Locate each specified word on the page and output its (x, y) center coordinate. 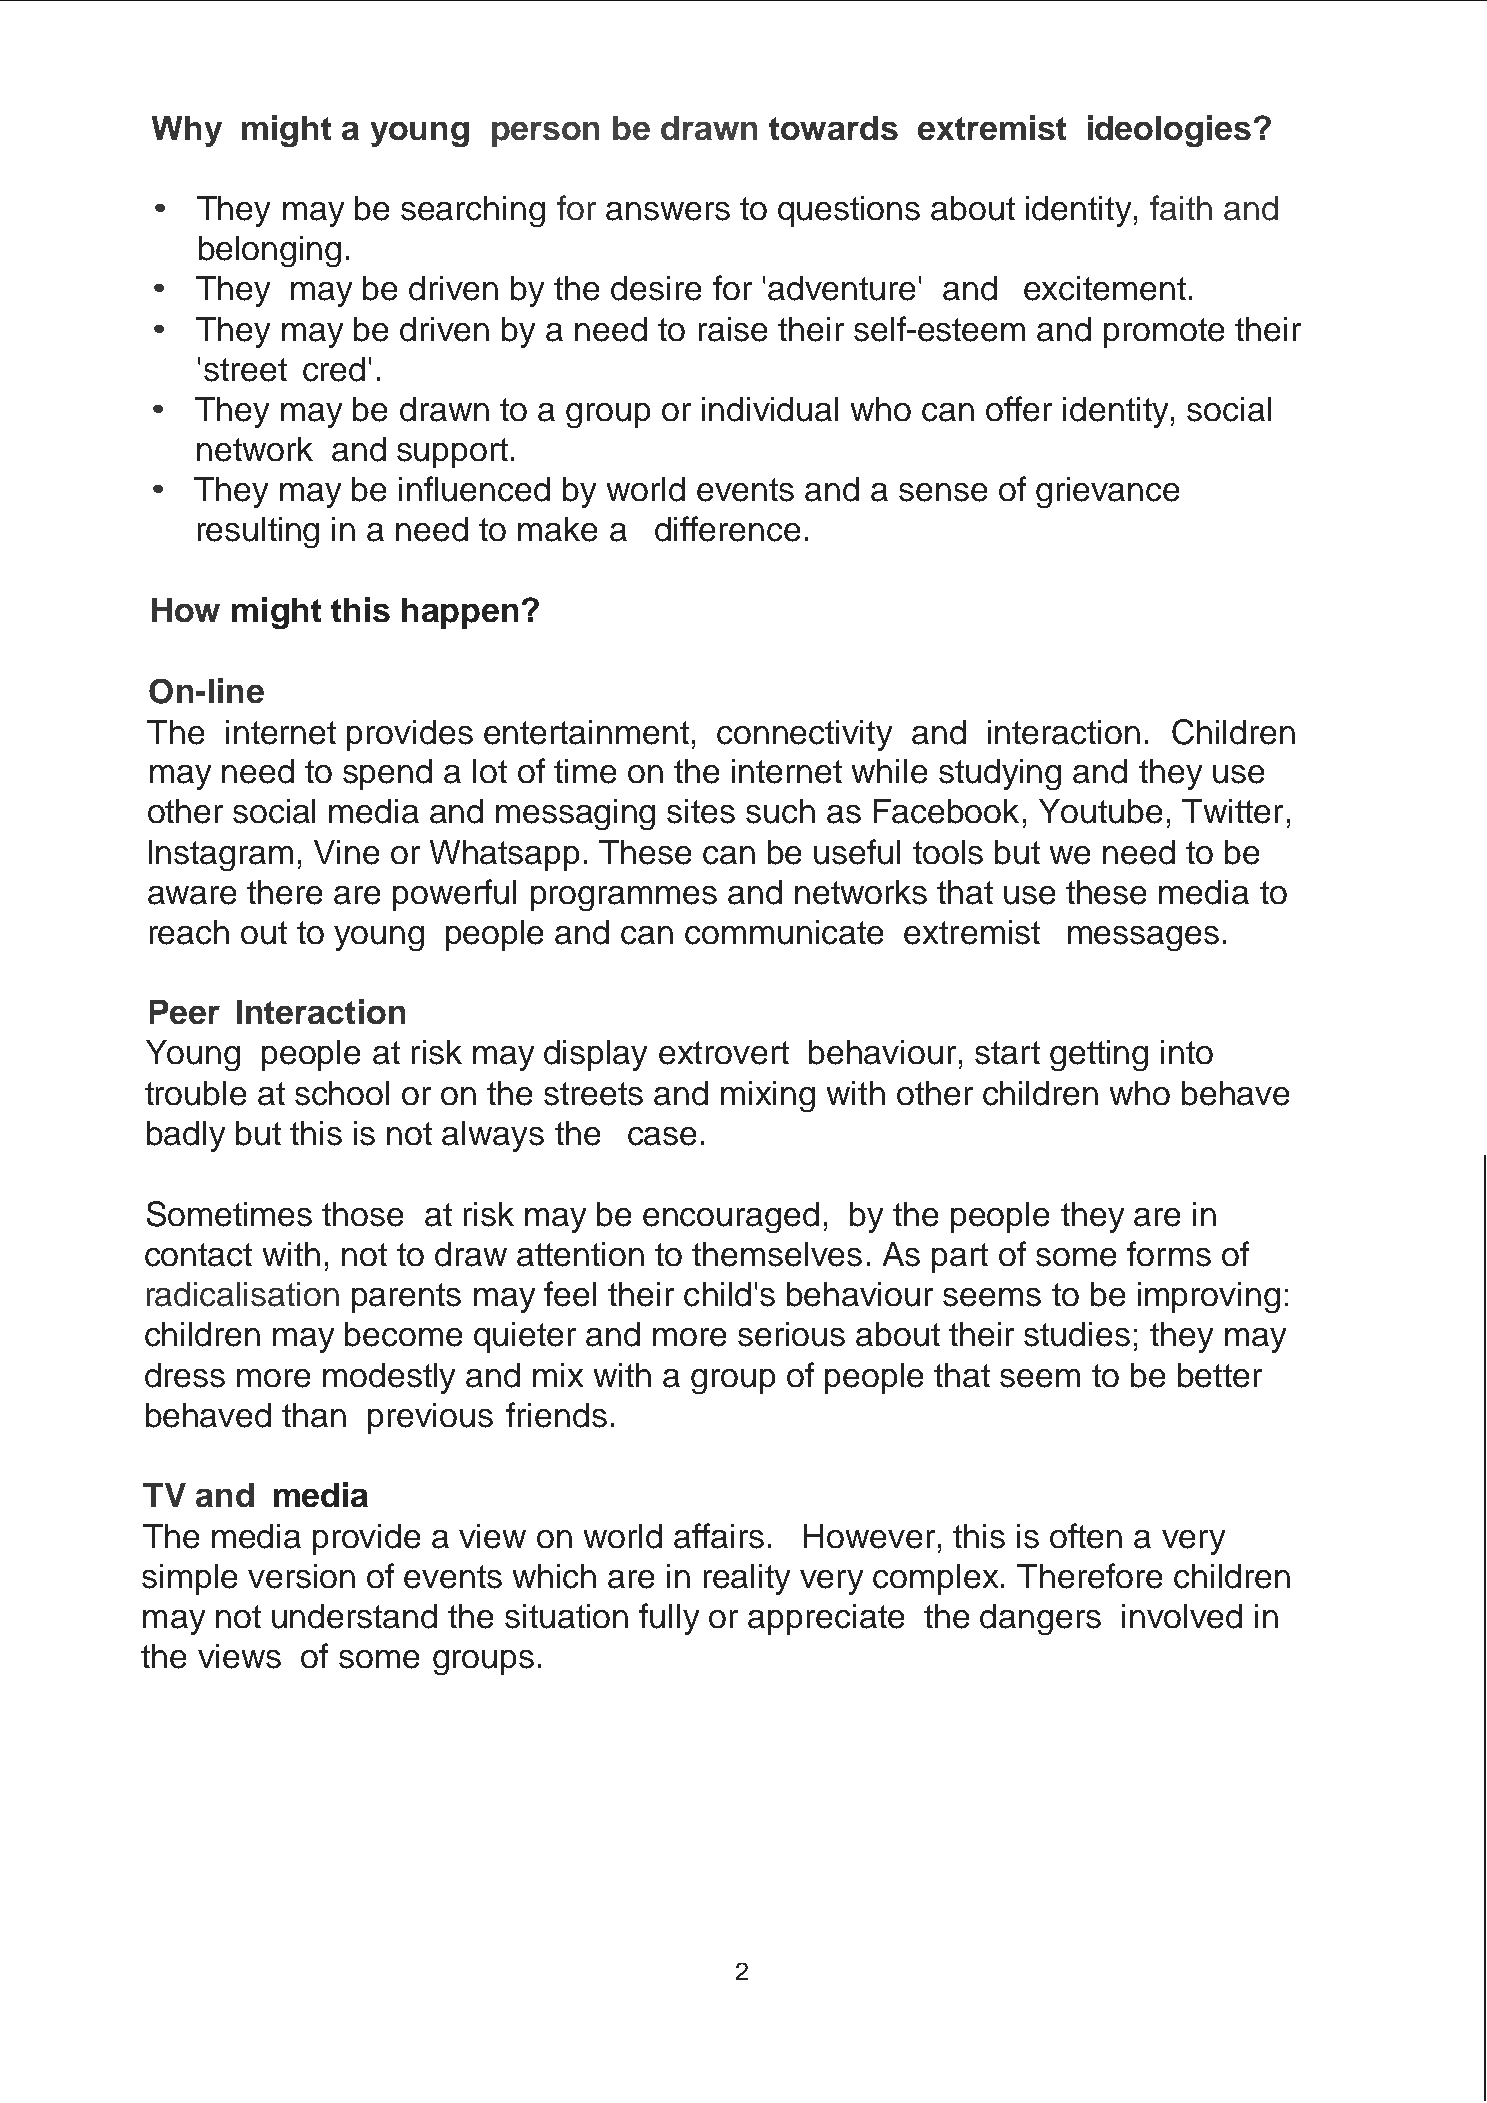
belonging (270, 251)
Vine (346, 852)
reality (747, 1579)
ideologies (1169, 131)
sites (701, 811)
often (1086, 1536)
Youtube (1100, 811)
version (301, 1576)
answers (668, 211)
